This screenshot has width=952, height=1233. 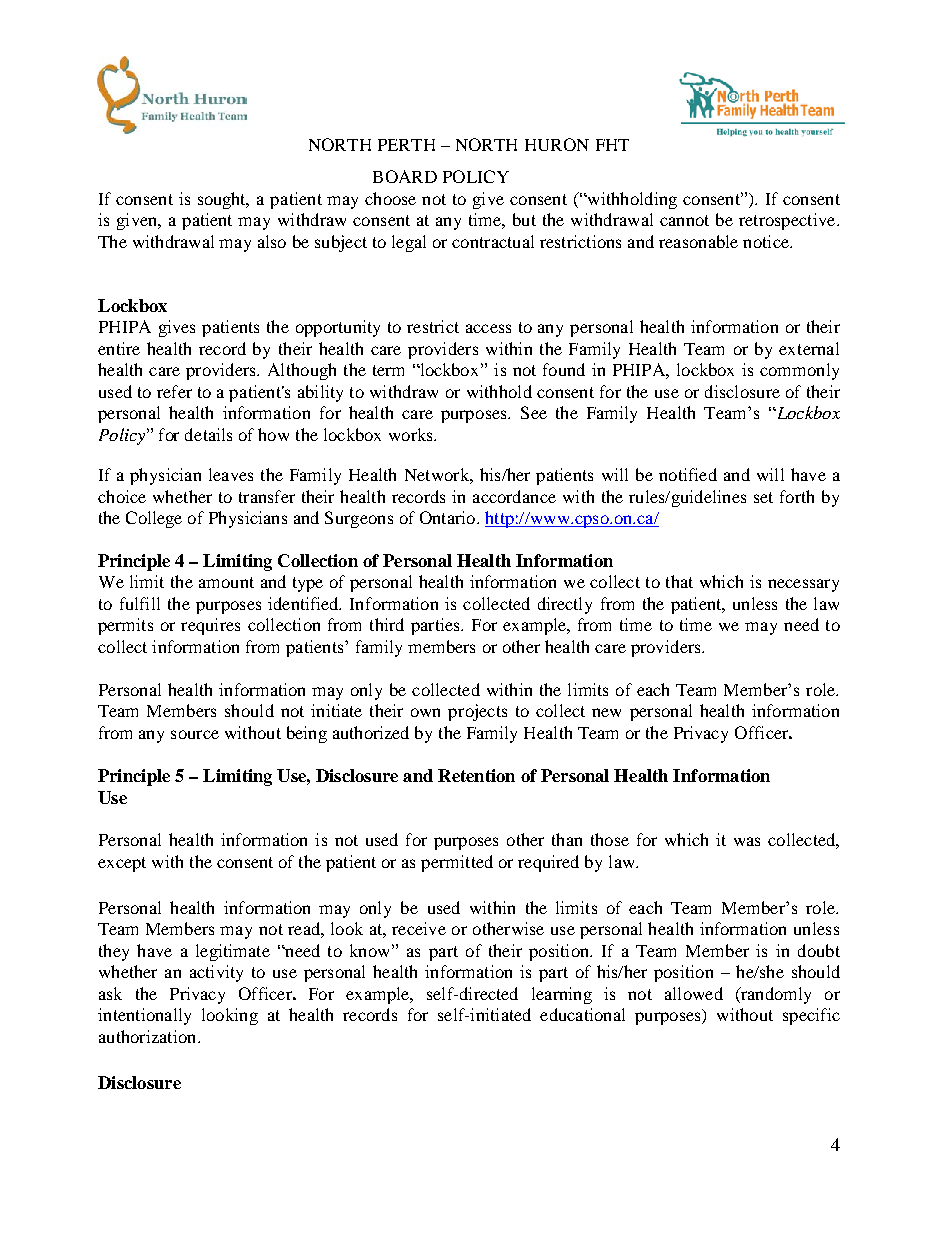 I want to click on sought, so click(x=223, y=200).
